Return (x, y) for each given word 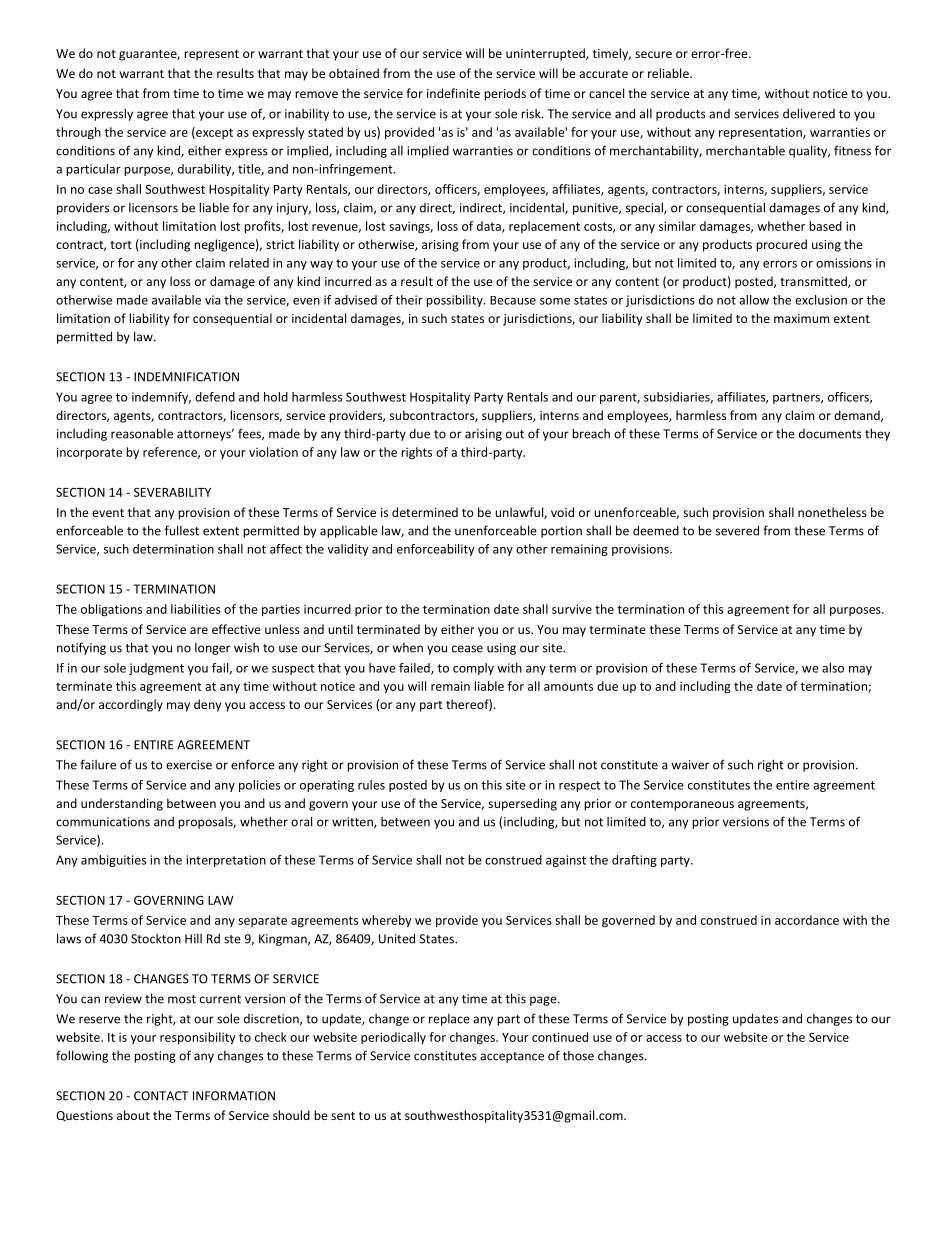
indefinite (453, 93)
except (213, 133)
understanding (122, 804)
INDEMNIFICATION (186, 377)
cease (467, 649)
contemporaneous (682, 805)
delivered (809, 113)
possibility (455, 301)
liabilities (196, 609)
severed (737, 530)
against (566, 861)
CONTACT (161, 1096)
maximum (801, 318)
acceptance (512, 1057)
